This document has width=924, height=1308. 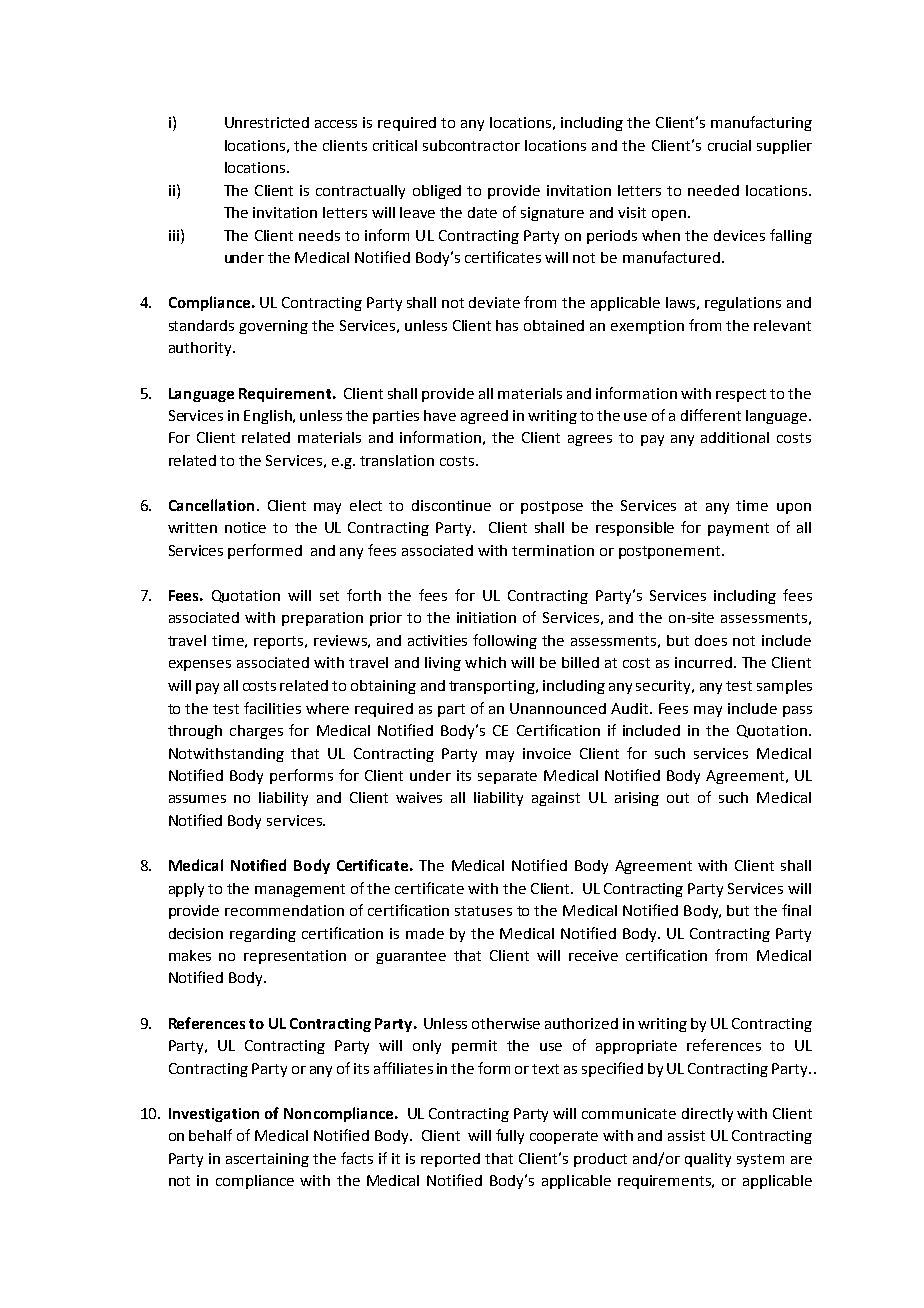 What do you see at coordinates (510, 1136) in the document?
I see `fully` at bounding box center [510, 1136].
